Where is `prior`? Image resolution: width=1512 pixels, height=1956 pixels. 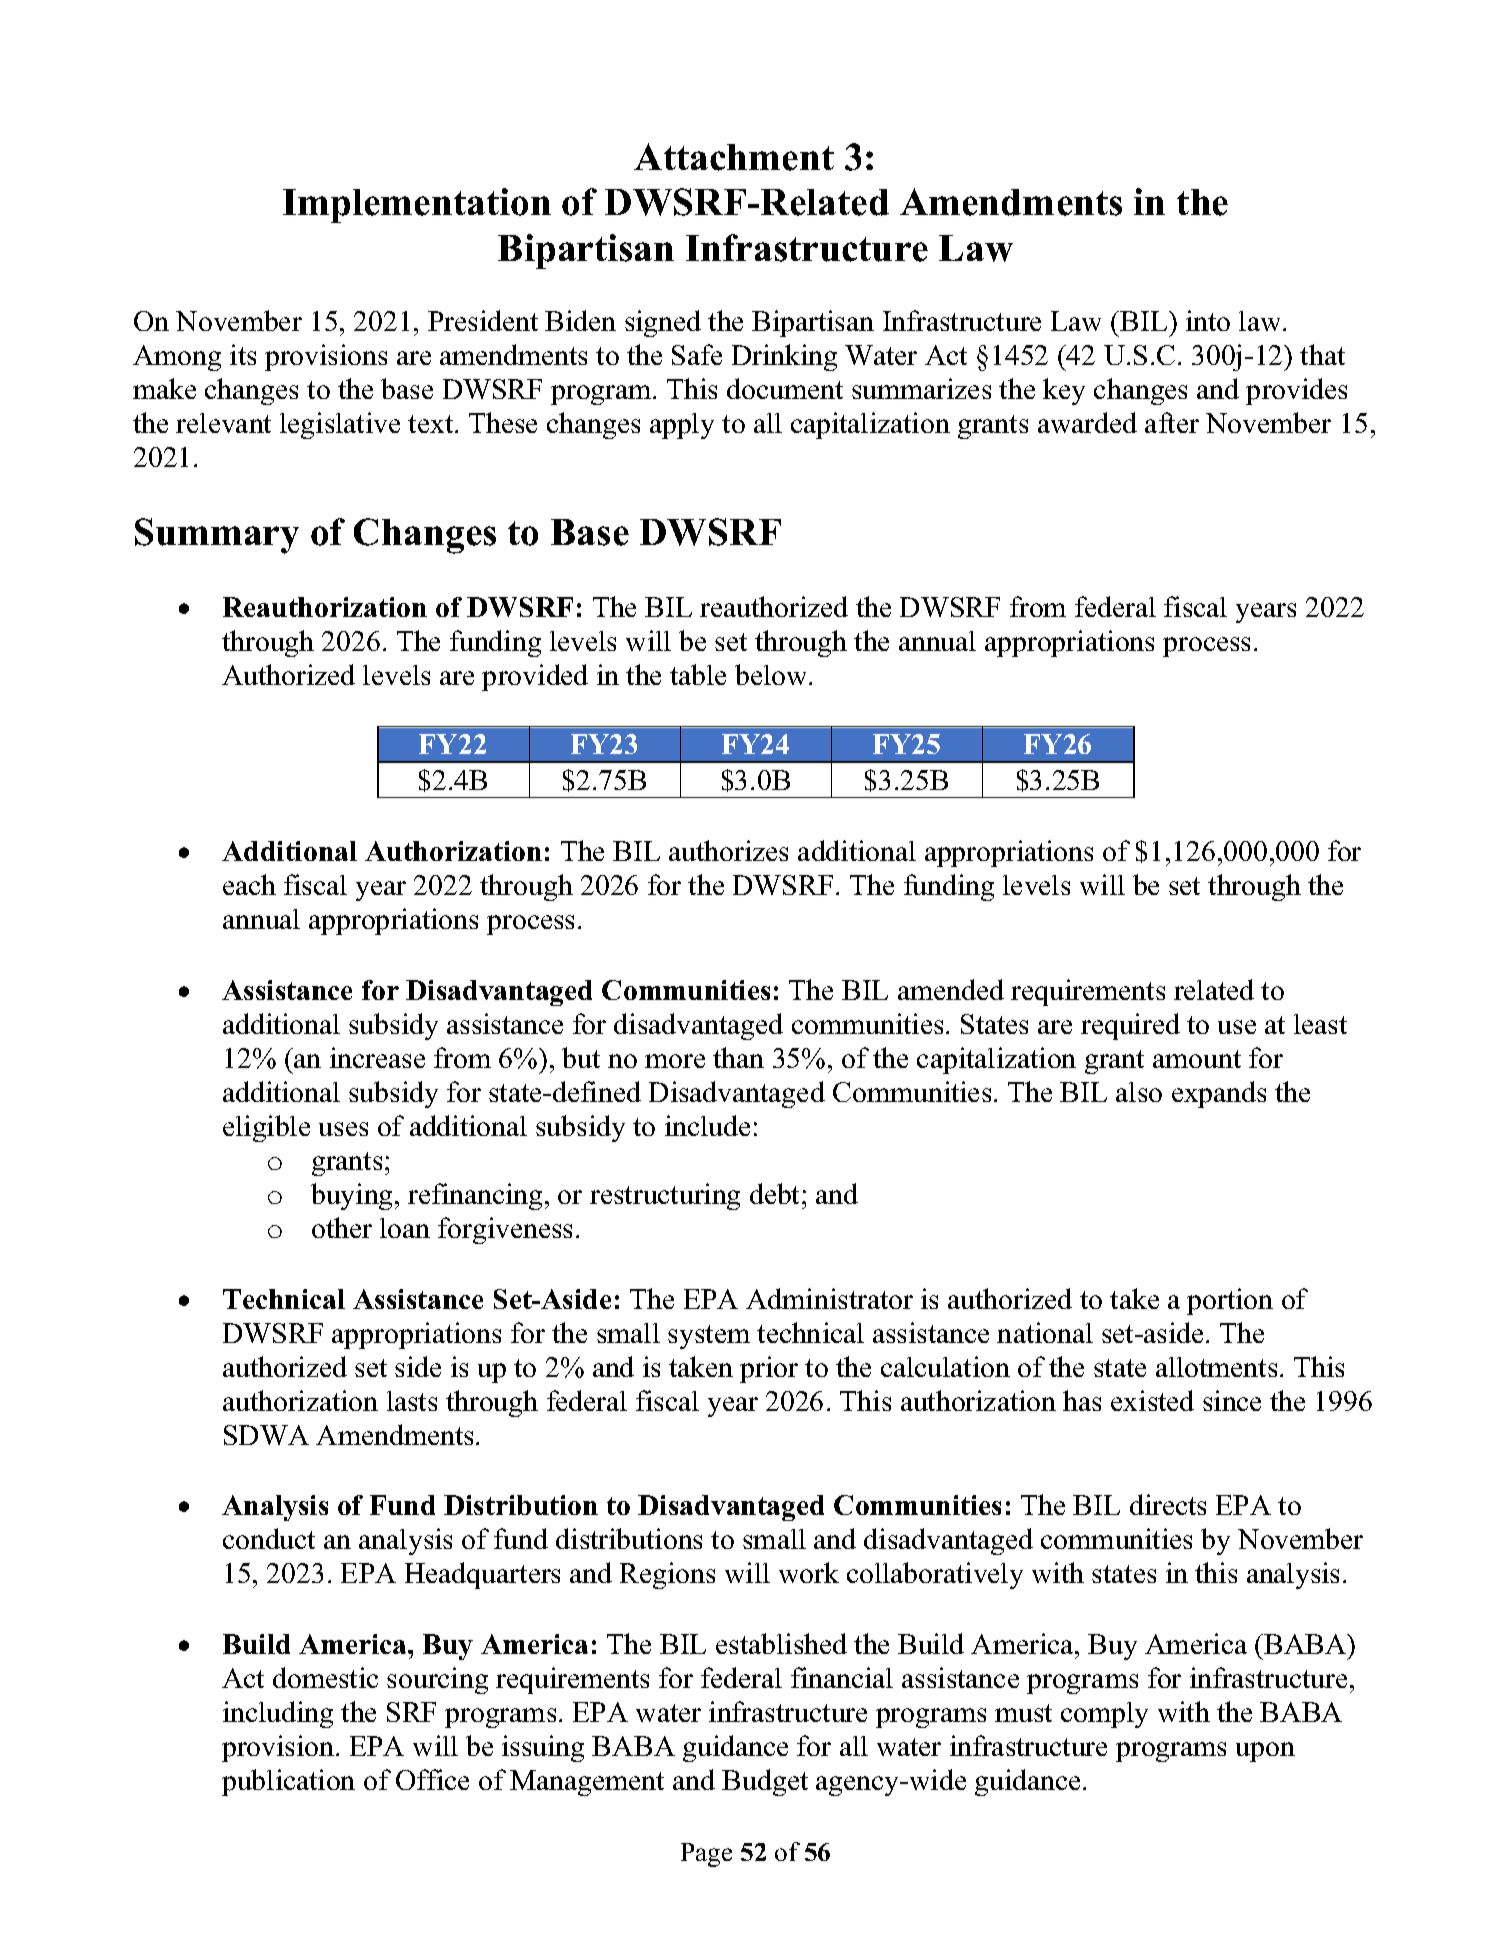 prior is located at coordinates (769, 1369).
